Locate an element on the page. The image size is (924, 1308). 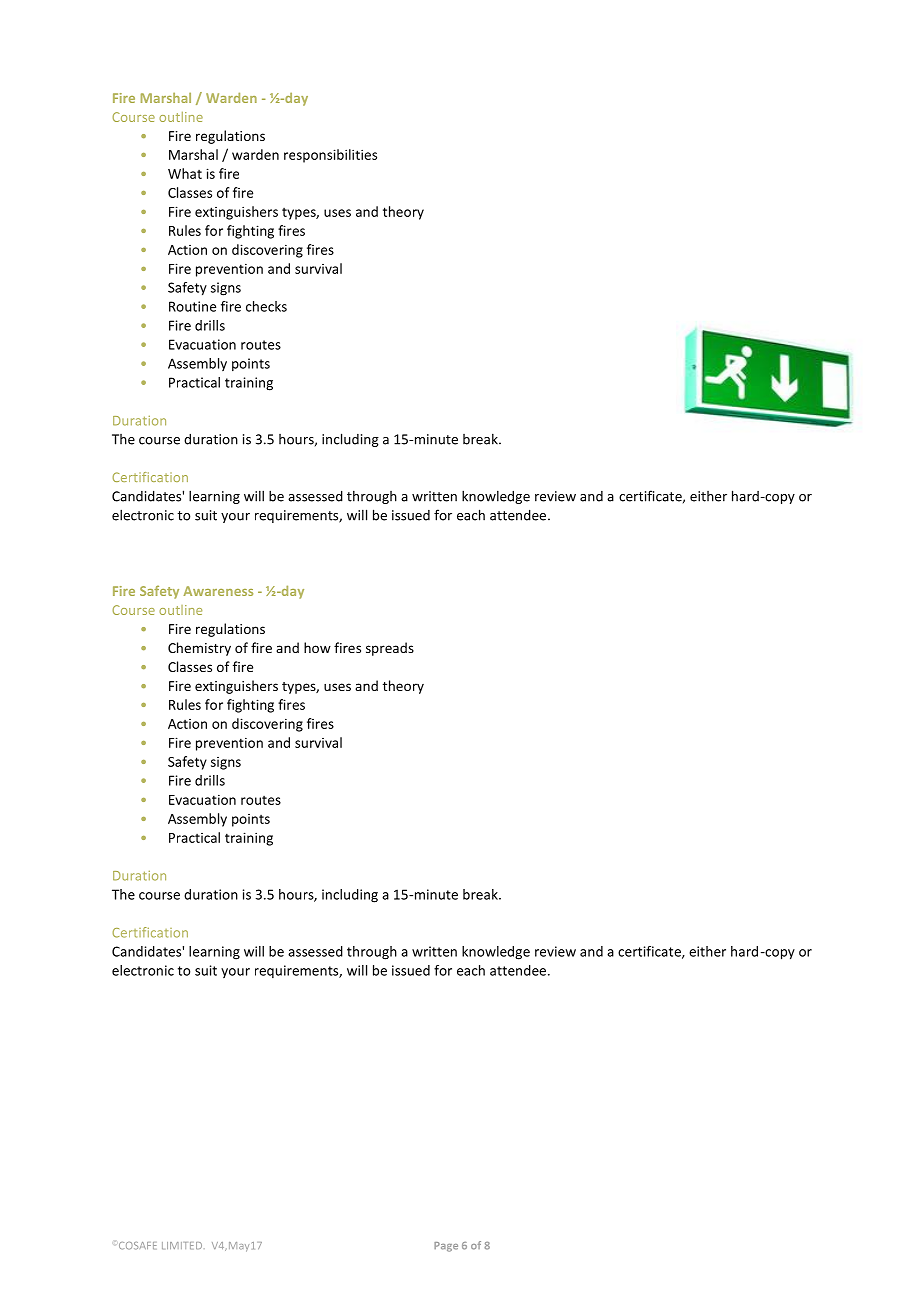
how is located at coordinates (317, 647).
